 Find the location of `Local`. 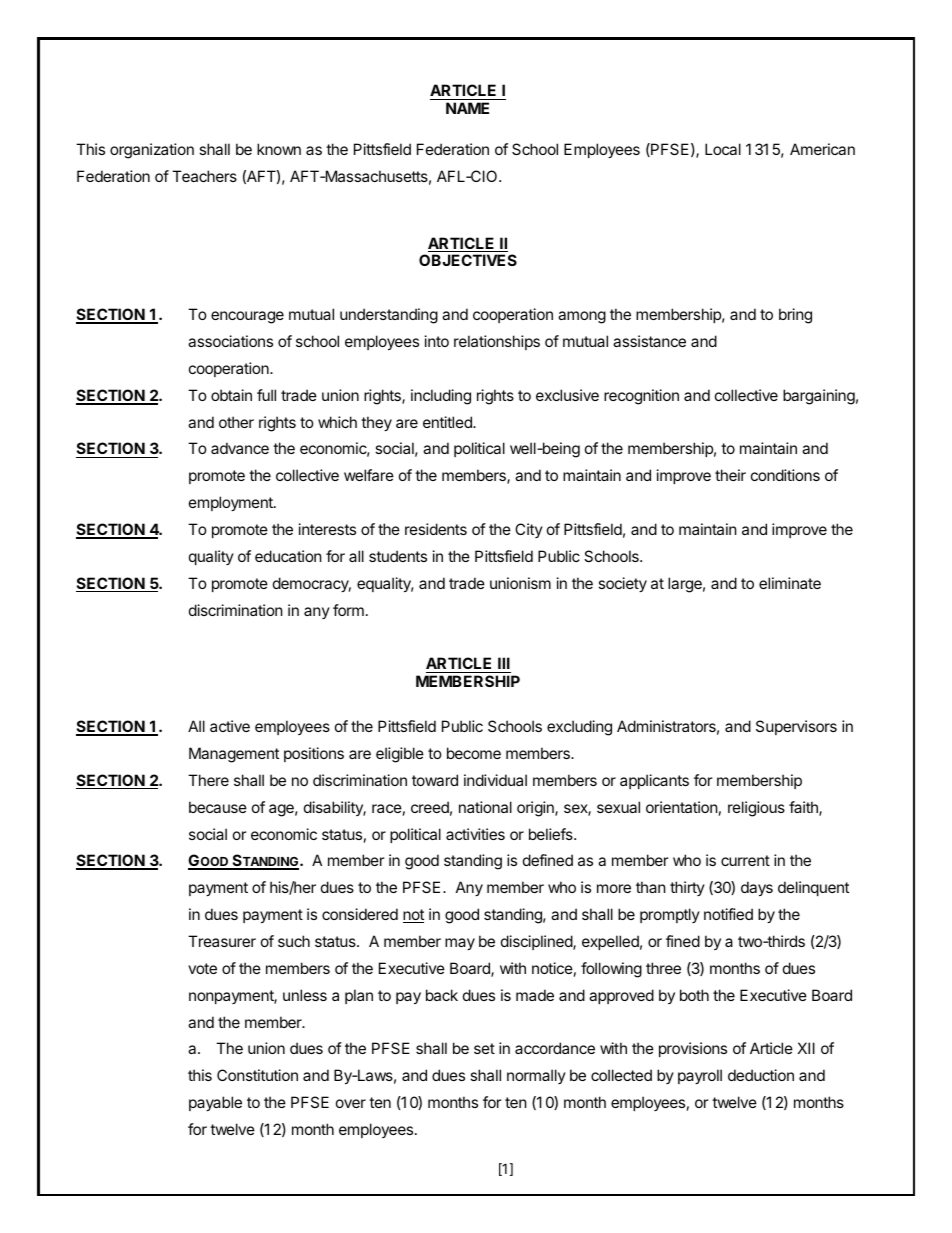

Local is located at coordinates (723, 149).
